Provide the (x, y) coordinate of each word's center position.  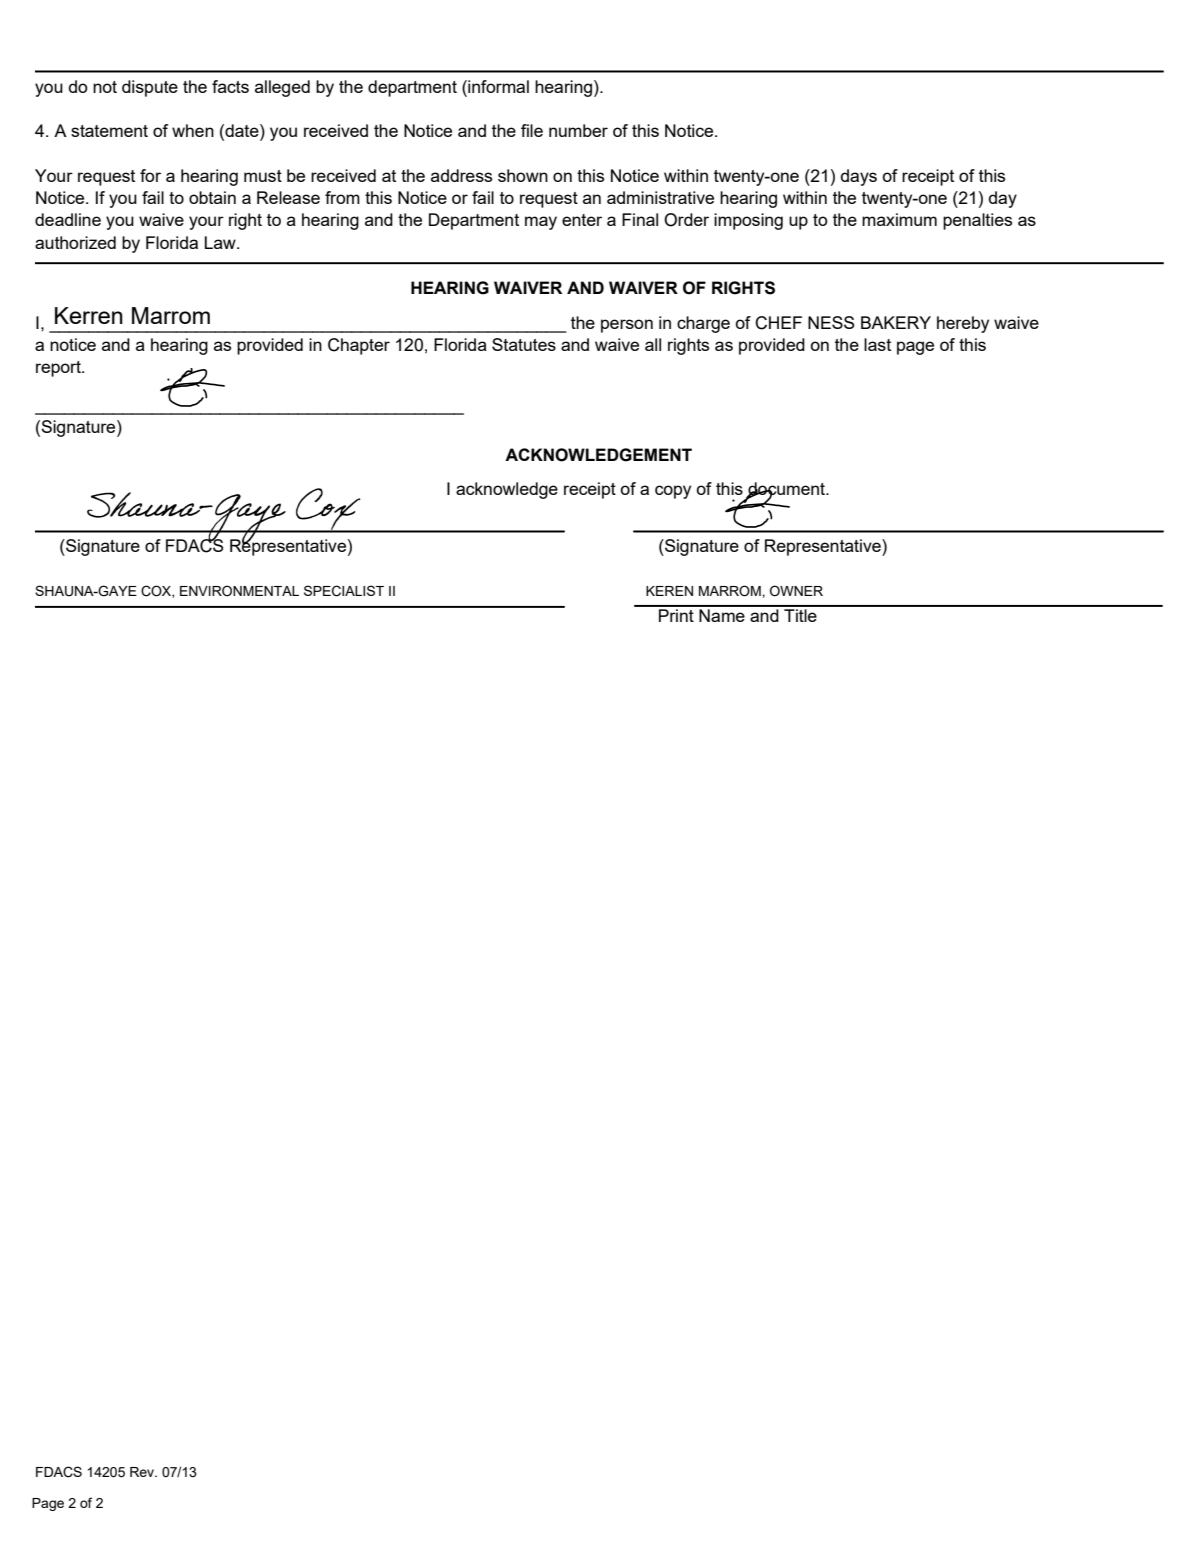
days (859, 177)
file (532, 130)
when (193, 130)
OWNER (796, 590)
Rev (143, 1472)
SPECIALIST (344, 591)
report (59, 369)
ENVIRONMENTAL (239, 590)
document (787, 489)
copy (673, 492)
